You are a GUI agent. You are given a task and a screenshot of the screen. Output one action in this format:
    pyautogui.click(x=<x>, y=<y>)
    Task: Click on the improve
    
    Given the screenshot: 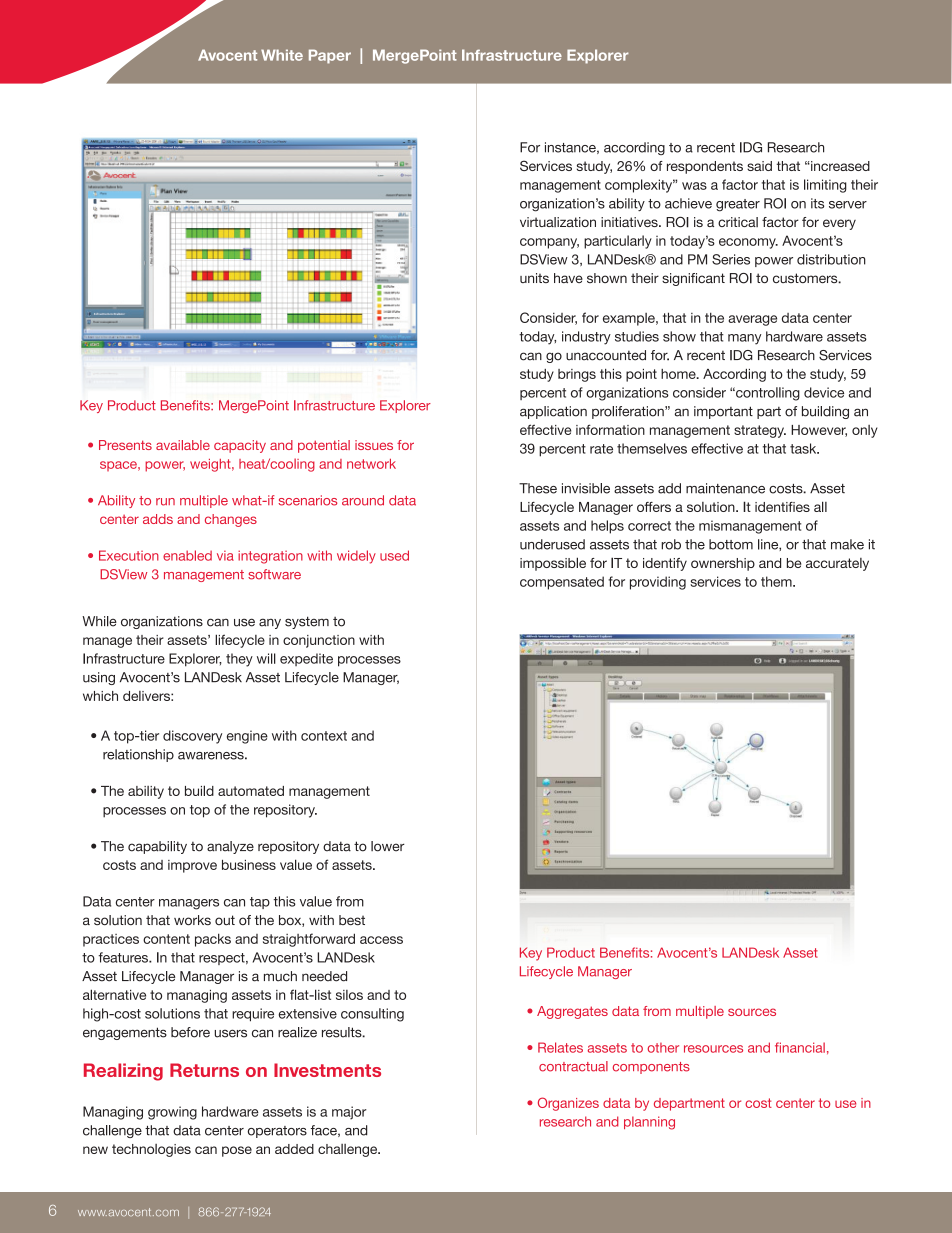 What is the action you would take?
    pyautogui.click(x=192, y=866)
